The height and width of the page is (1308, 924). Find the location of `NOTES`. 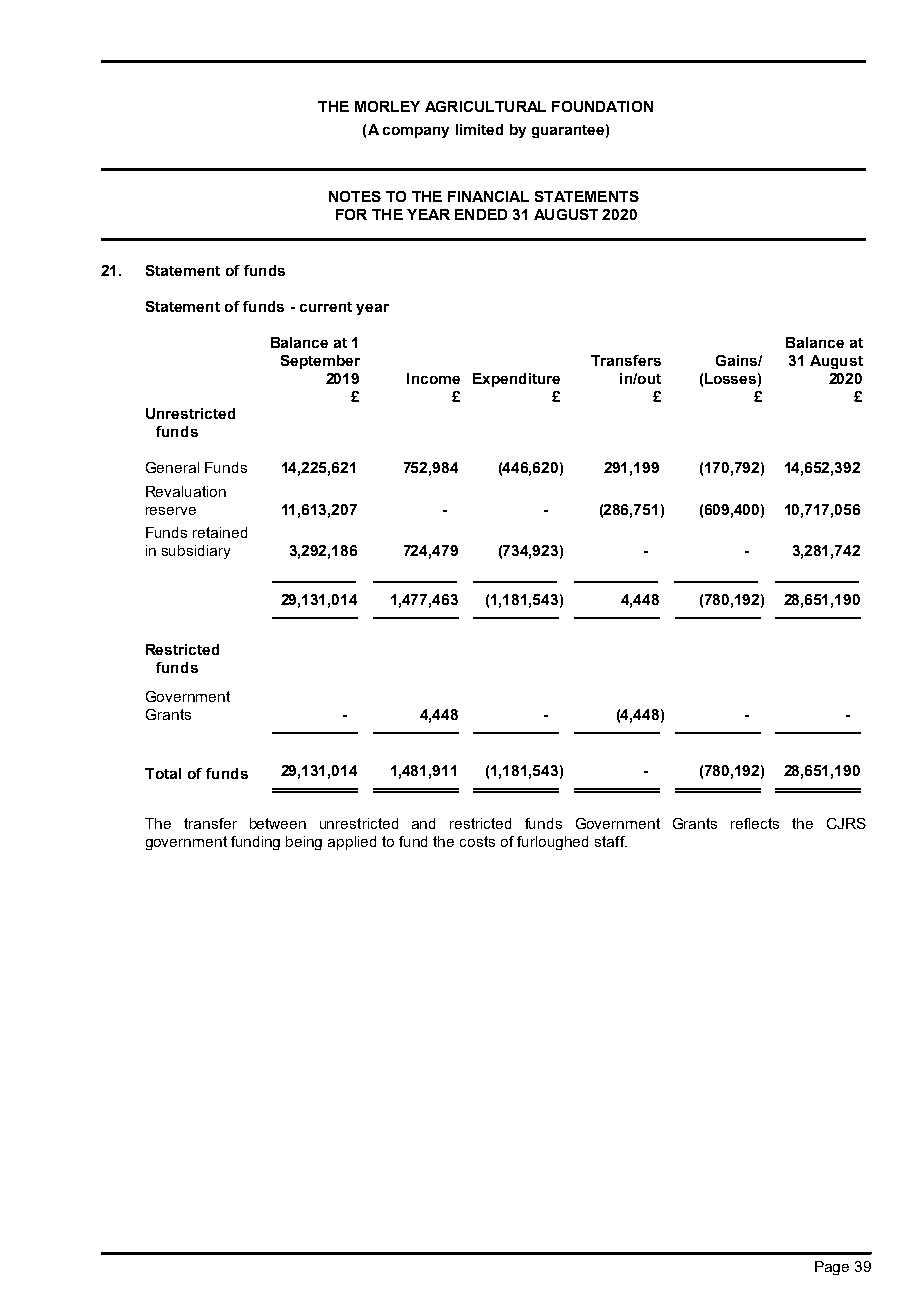

NOTES is located at coordinates (355, 196).
